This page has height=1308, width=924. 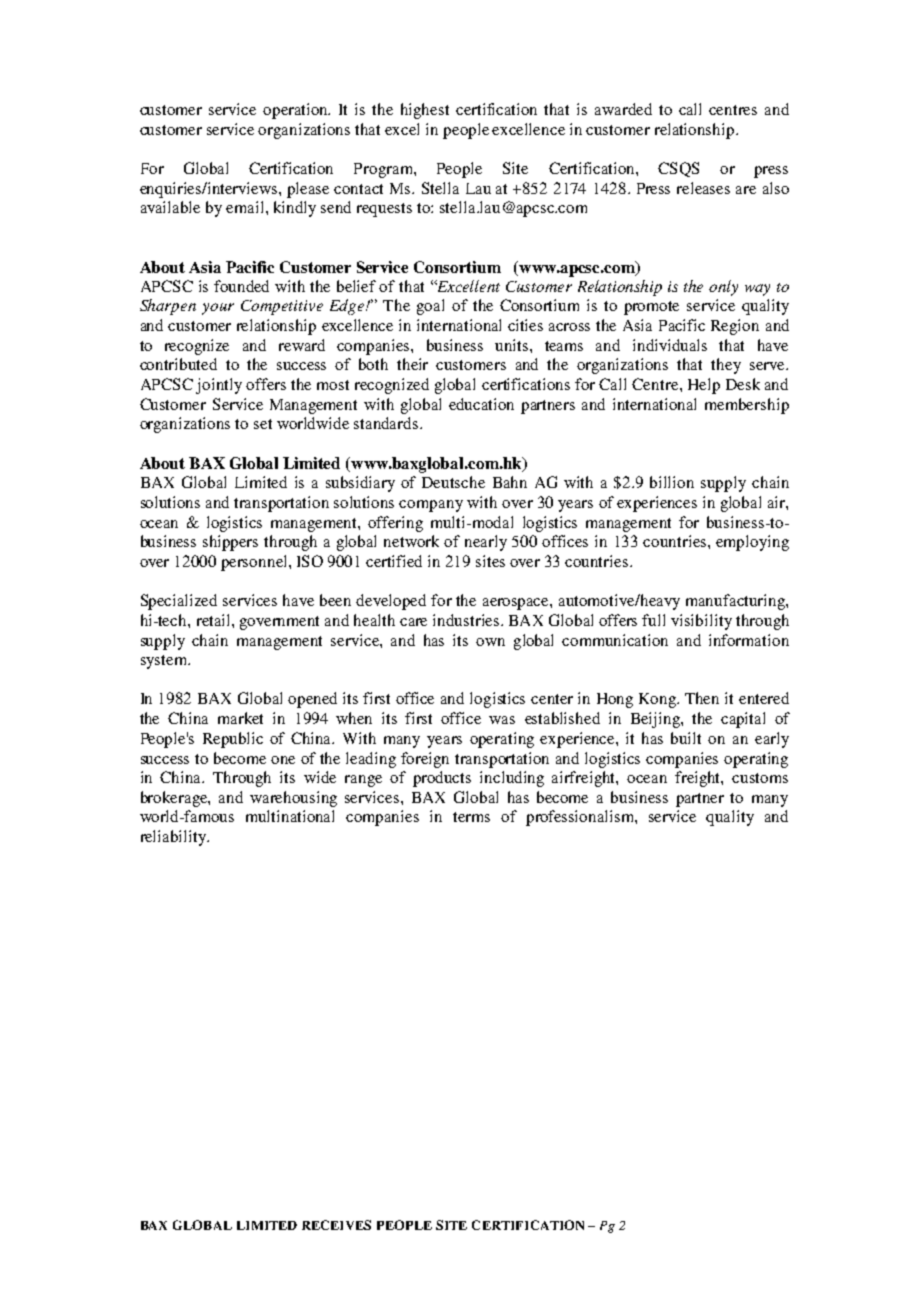 I want to click on products, so click(x=442, y=779).
